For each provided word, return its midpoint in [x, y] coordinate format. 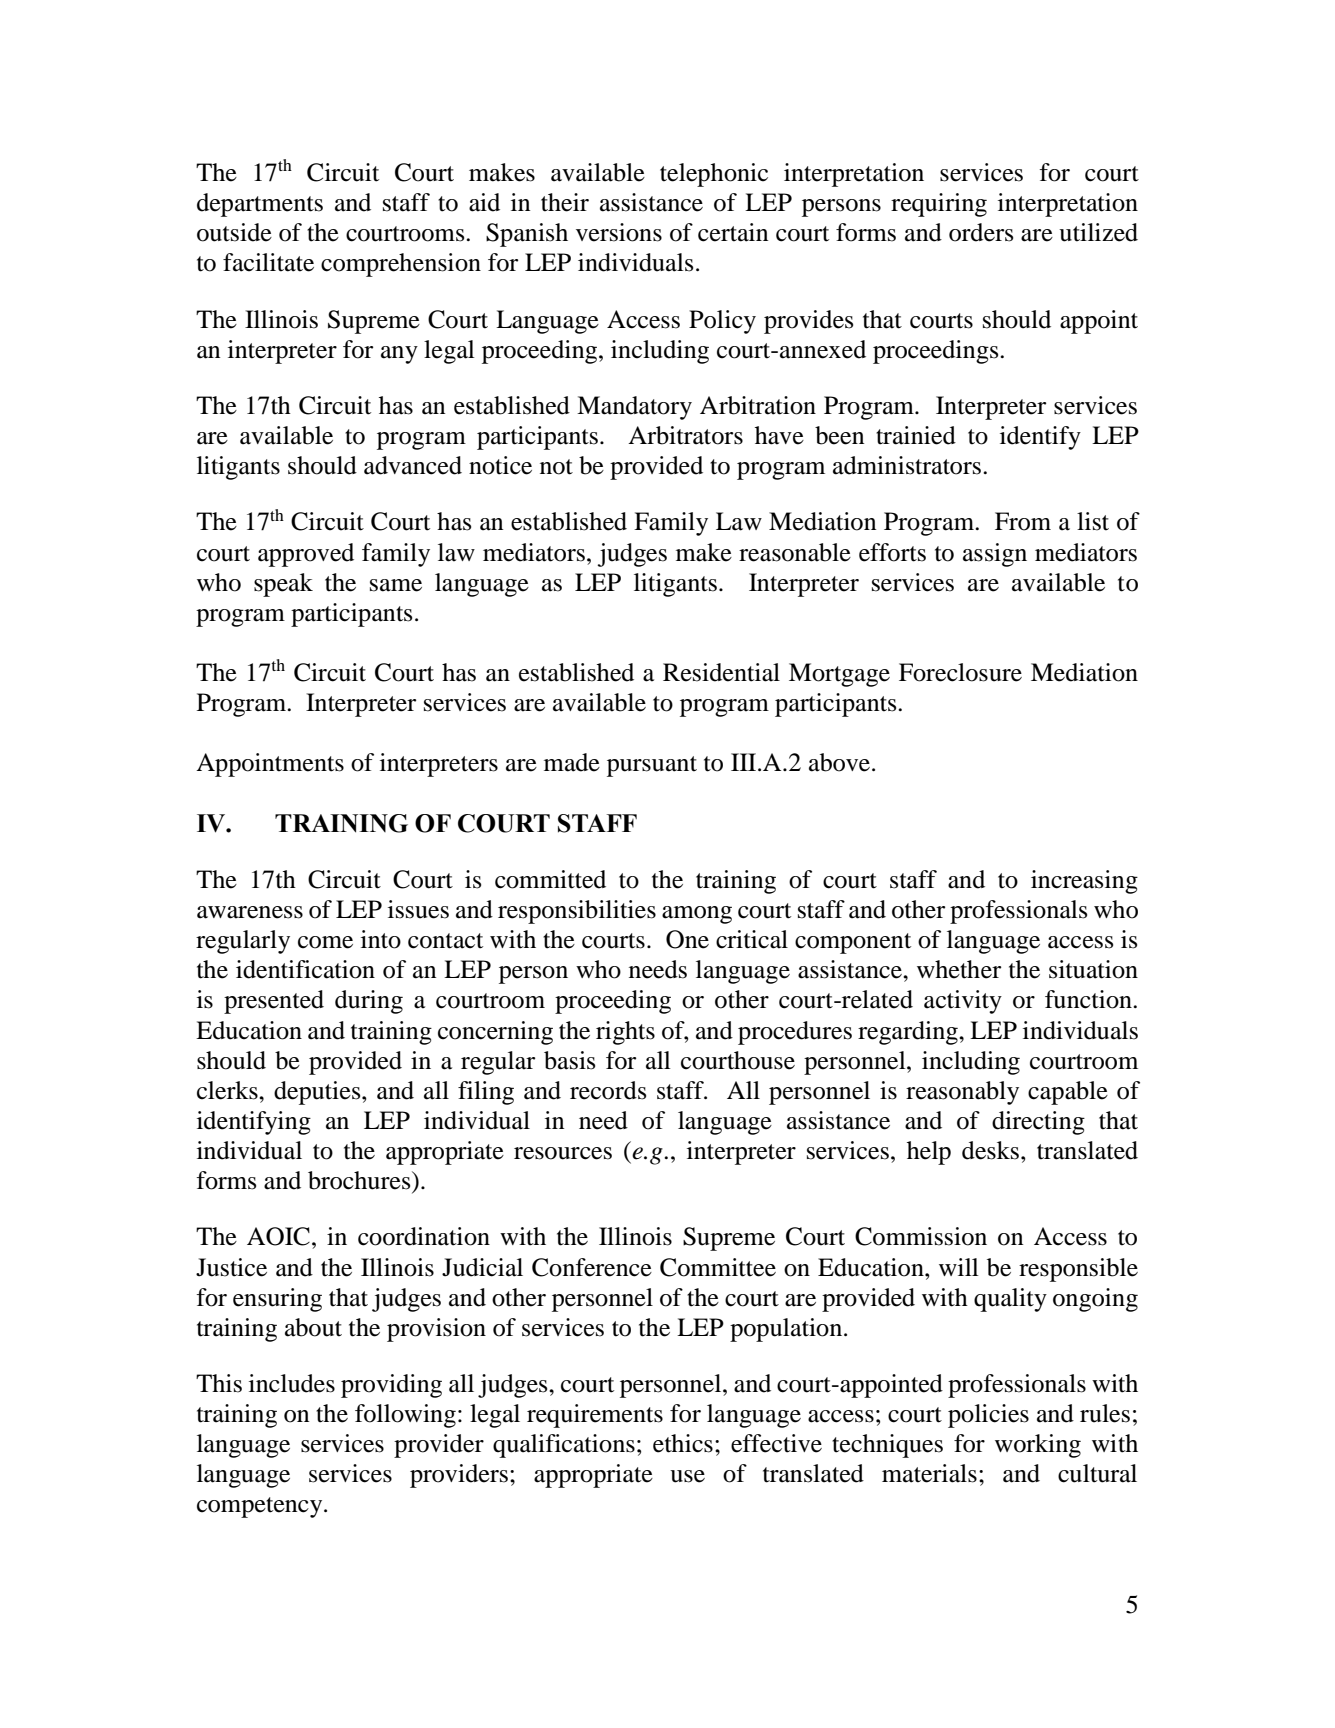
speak [283, 585]
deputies [318, 1093]
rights [625, 1033]
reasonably [962, 1093]
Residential [721, 672]
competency [261, 1507]
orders [981, 232]
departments [260, 205]
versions [619, 232]
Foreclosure [960, 672]
